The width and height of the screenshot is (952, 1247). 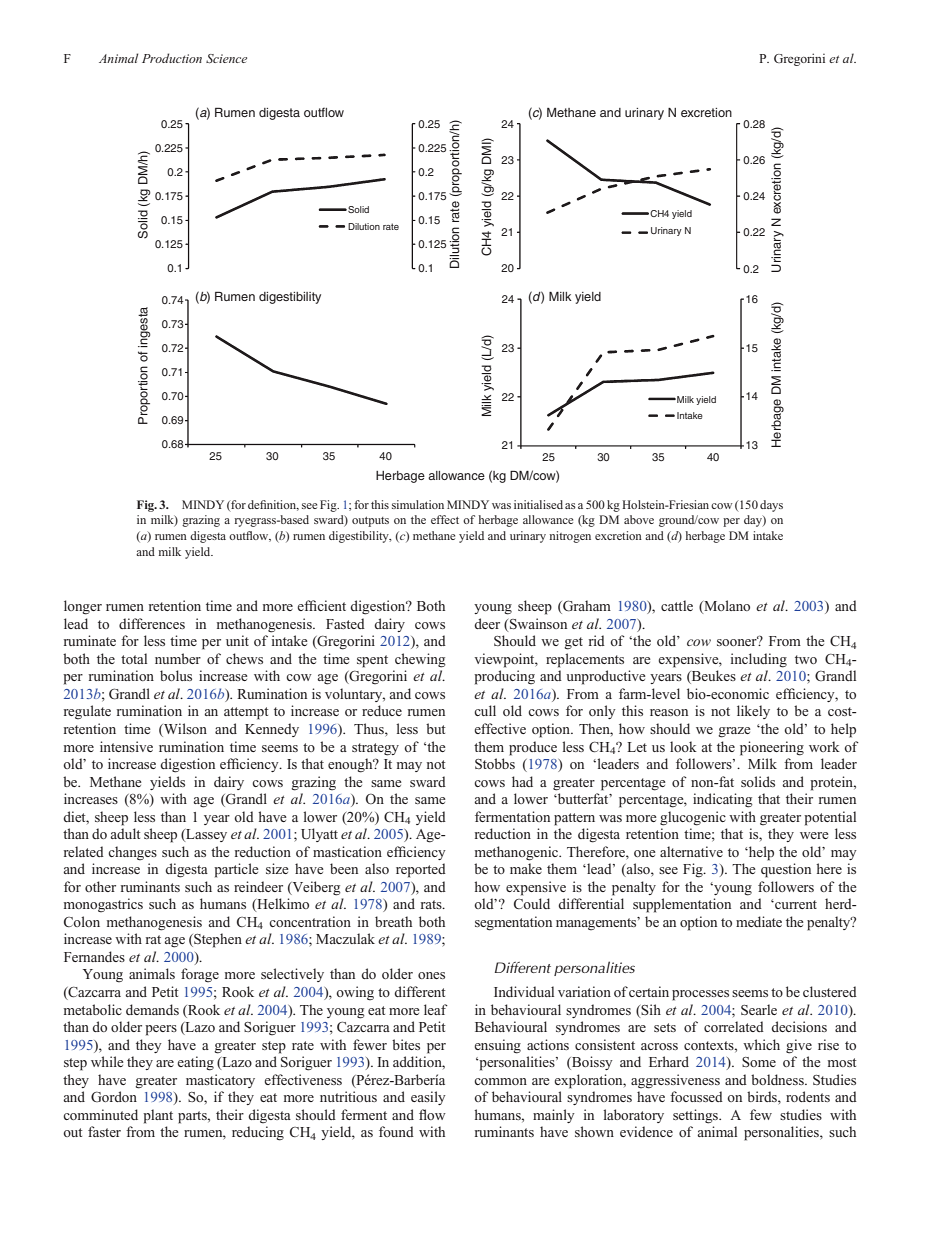 What do you see at coordinates (538, 504) in the screenshot?
I see `initialised` at bounding box center [538, 504].
